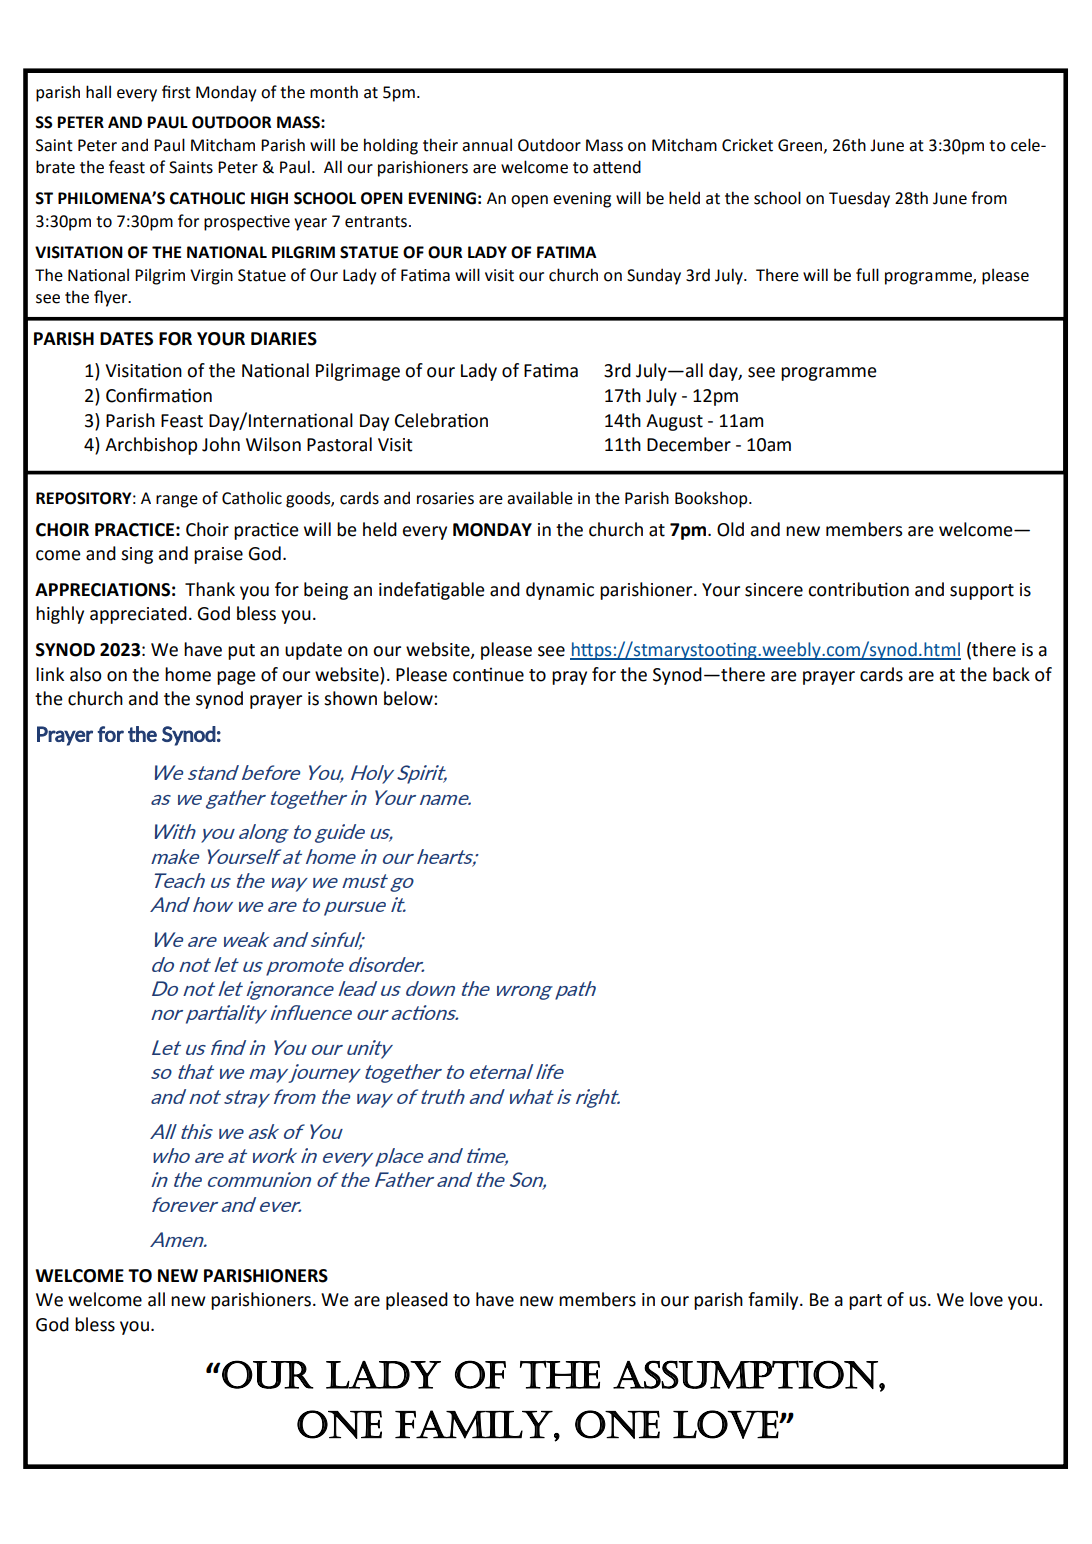 This page has width=1092, height=1544. Describe the element at coordinates (409, 698) in the page. I see `below` at that location.
